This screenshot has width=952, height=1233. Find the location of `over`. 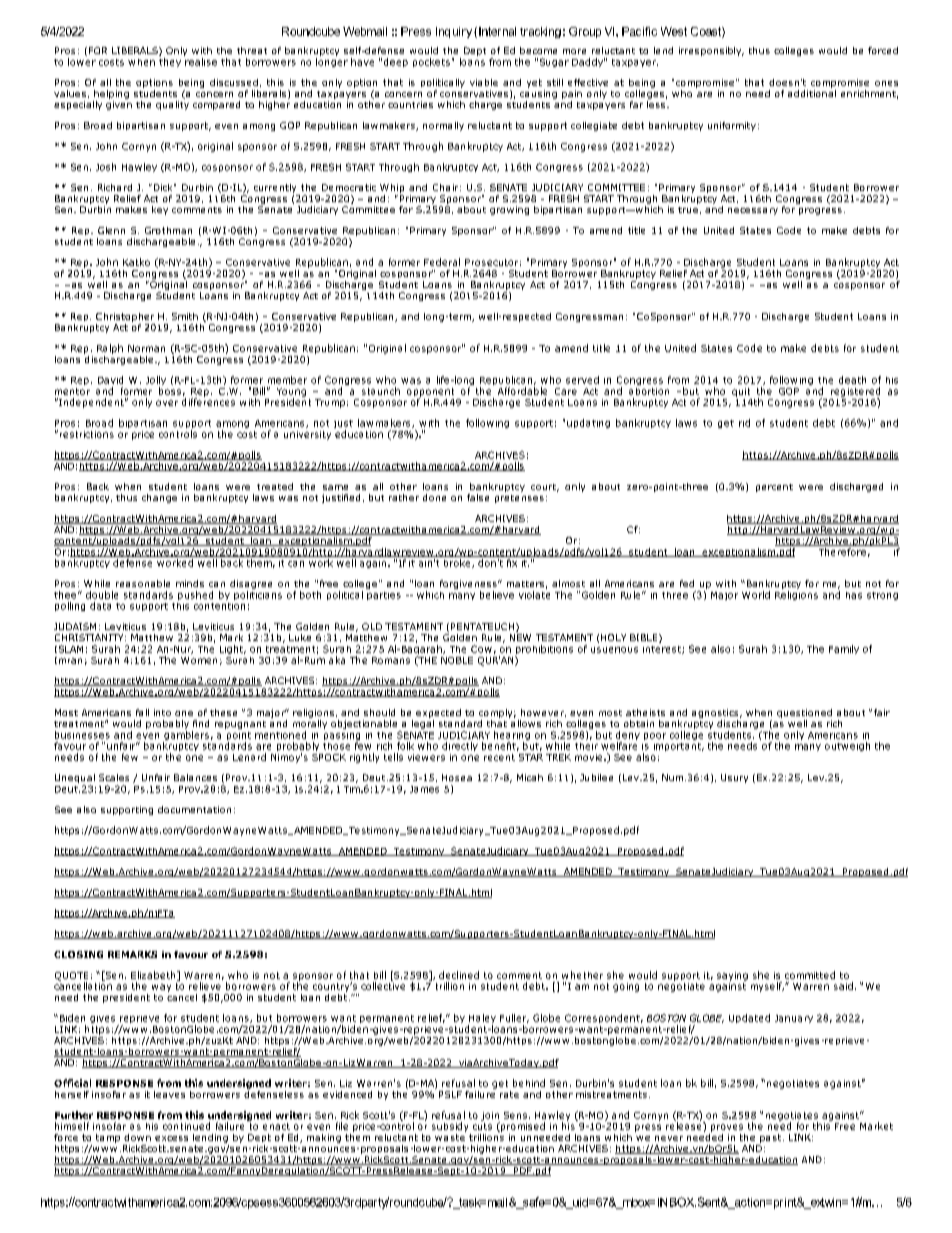

over is located at coordinates (167, 403).
